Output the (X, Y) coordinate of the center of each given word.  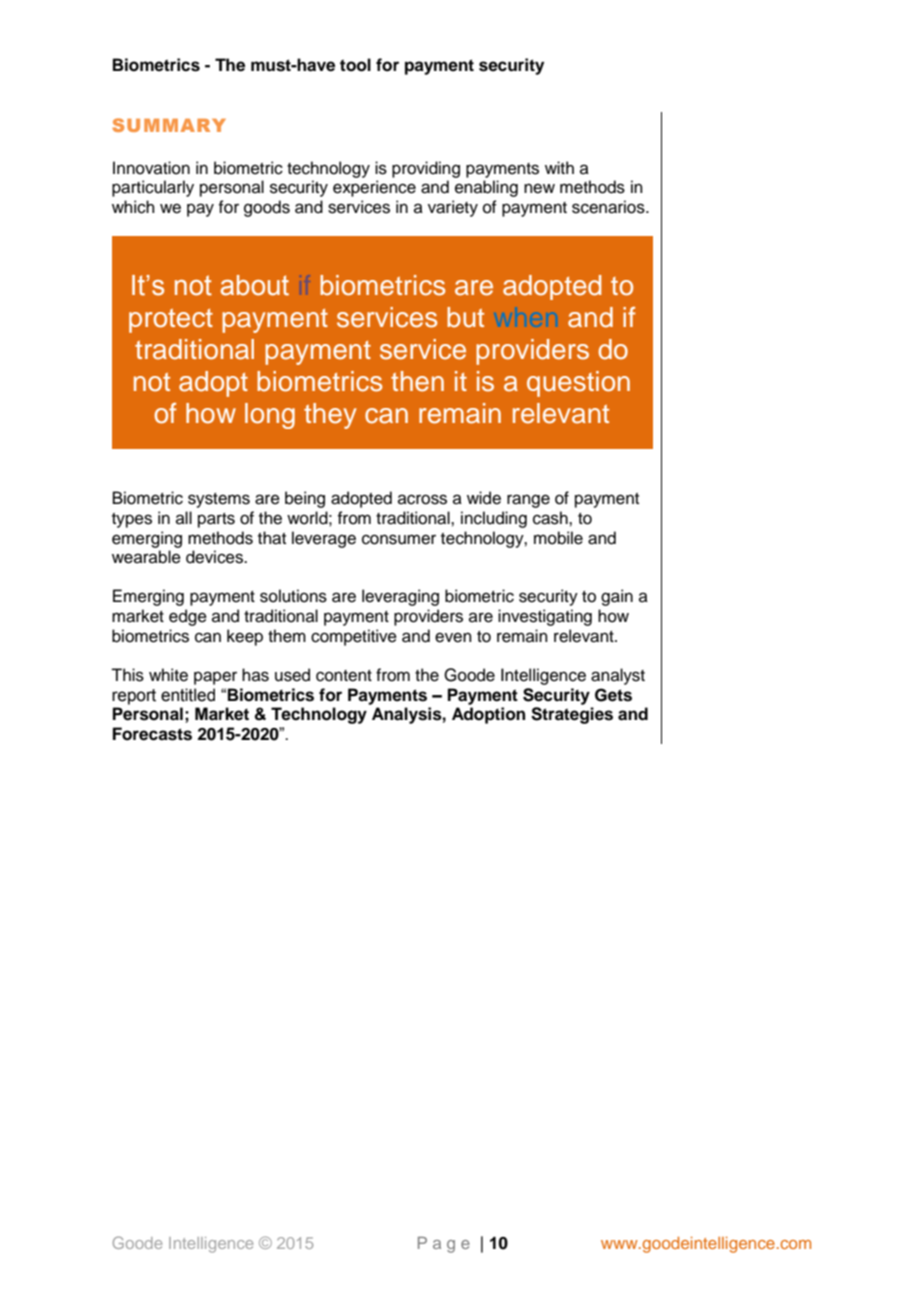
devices (216, 557)
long (270, 416)
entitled (188, 695)
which (133, 207)
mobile (558, 538)
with (559, 167)
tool (355, 65)
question (578, 384)
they (330, 416)
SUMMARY (169, 125)
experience (374, 188)
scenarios (609, 207)
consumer (399, 539)
